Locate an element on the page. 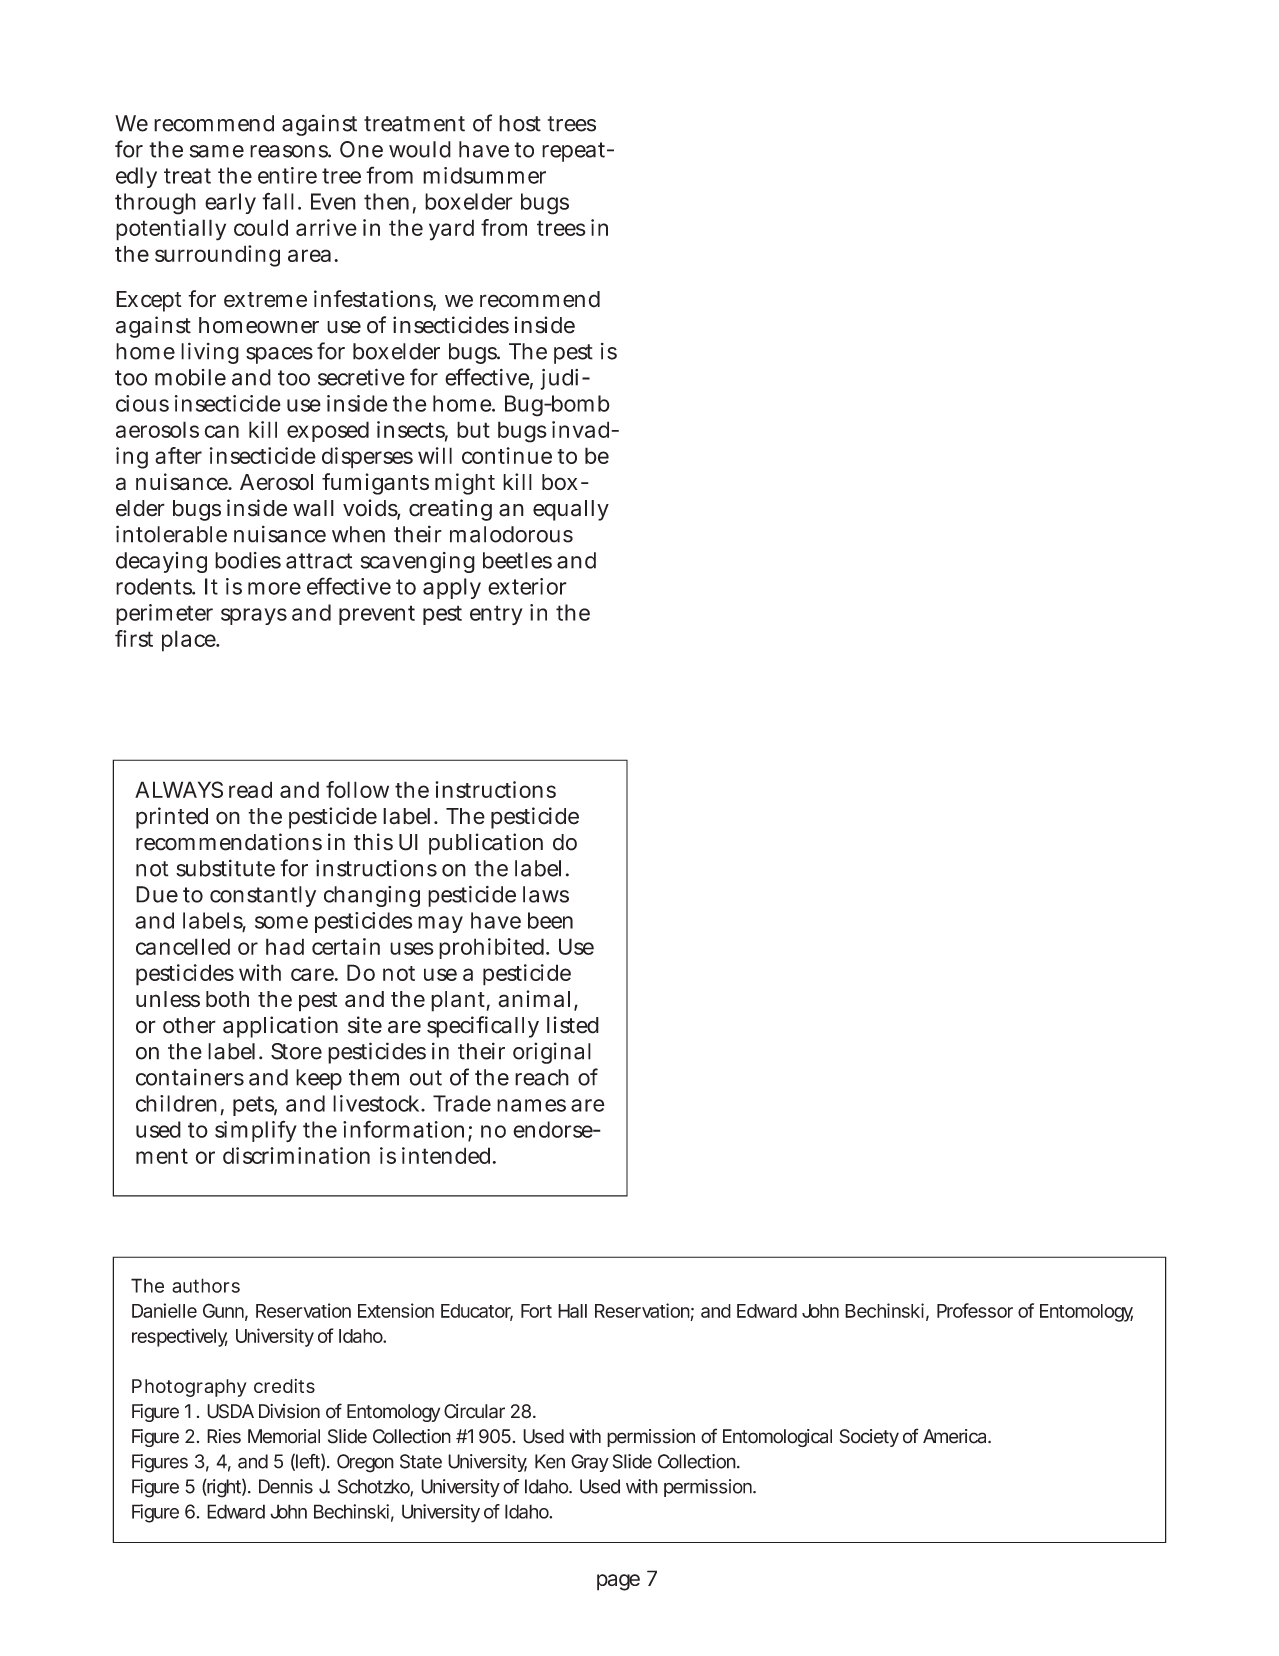 The height and width of the image is (1656, 1279). early is located at coordinates (230, 203).
